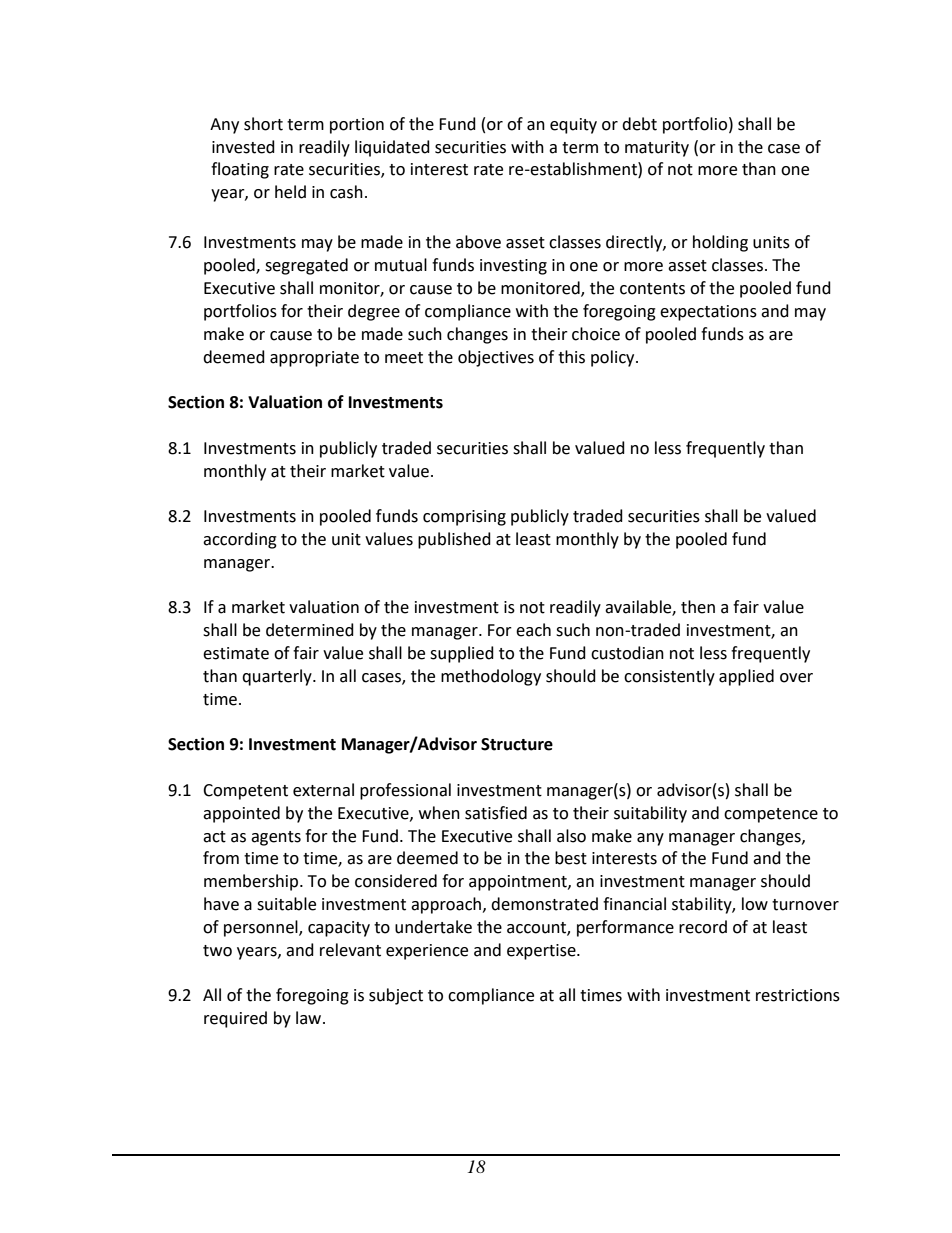 The height and width of the page is (1233, 952). I want to click on then, so click(698, 607).
